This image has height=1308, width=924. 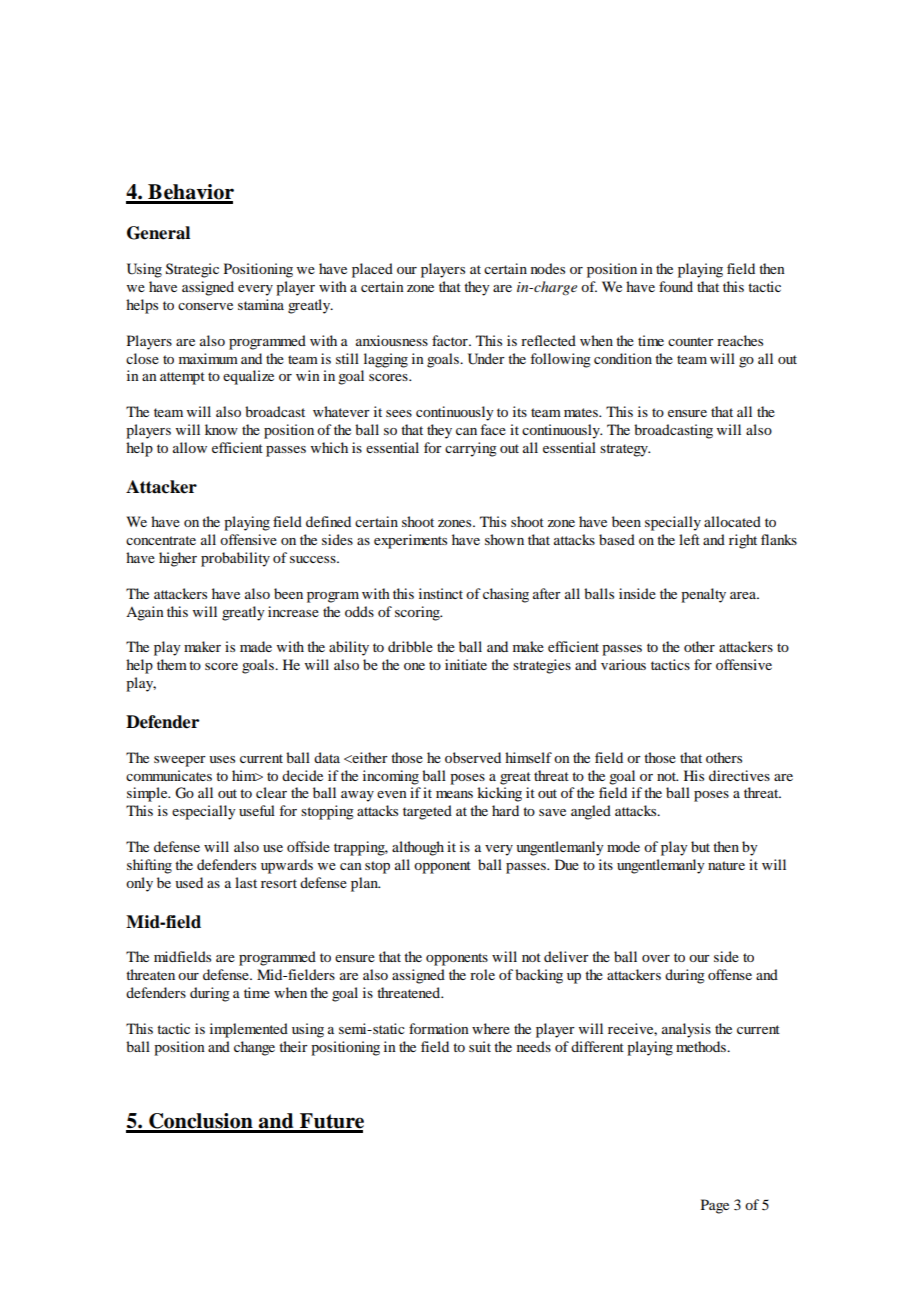 What do you see at coordinates (222, 759) in the image?
I see `uses` at bounding box center [222, 759].
